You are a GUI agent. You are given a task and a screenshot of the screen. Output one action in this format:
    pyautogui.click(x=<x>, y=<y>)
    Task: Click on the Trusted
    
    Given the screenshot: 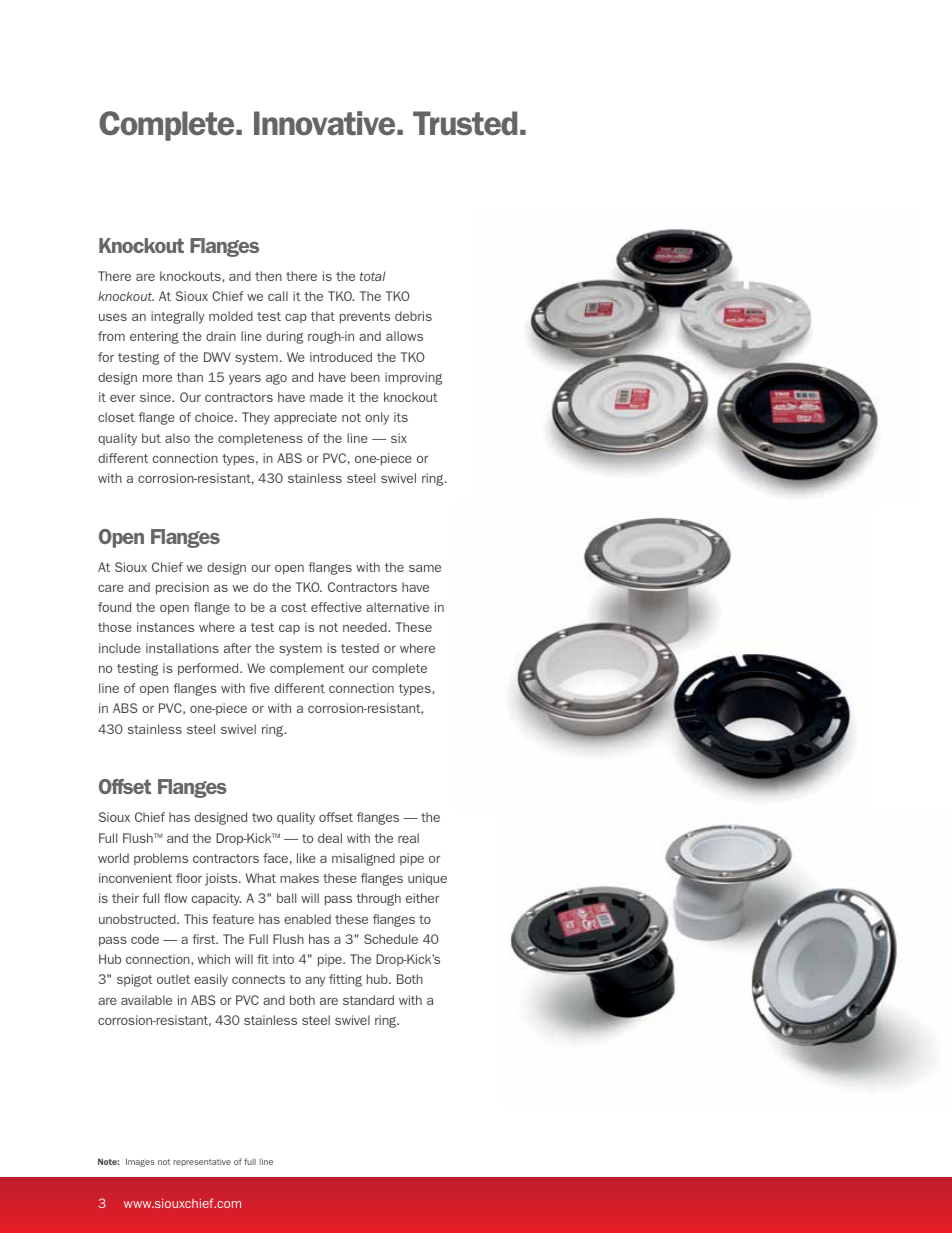 What is the action you would take?
    pyautogui.click(x=465, y=123)
